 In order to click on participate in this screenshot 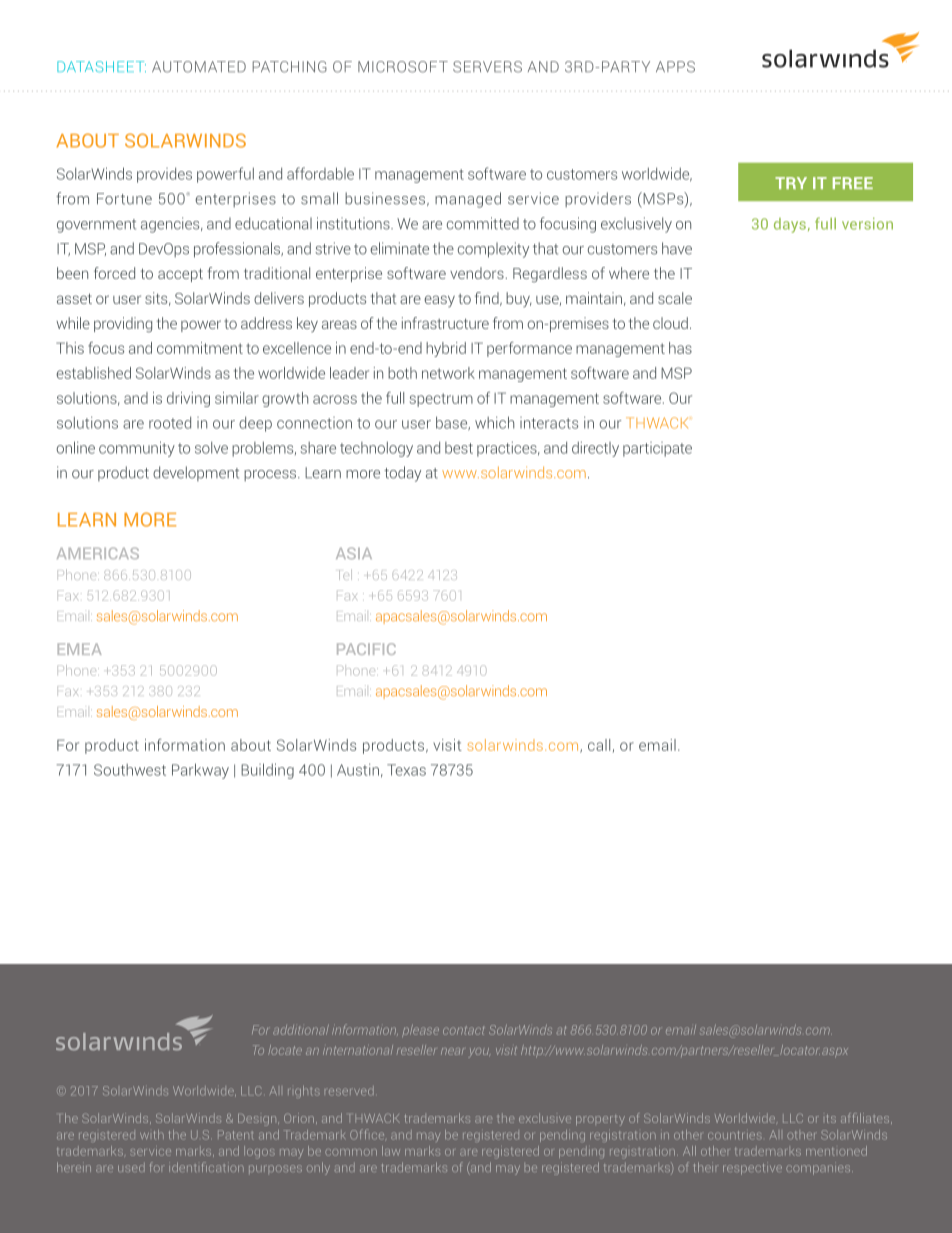, I will do `click(657, 449)`.
